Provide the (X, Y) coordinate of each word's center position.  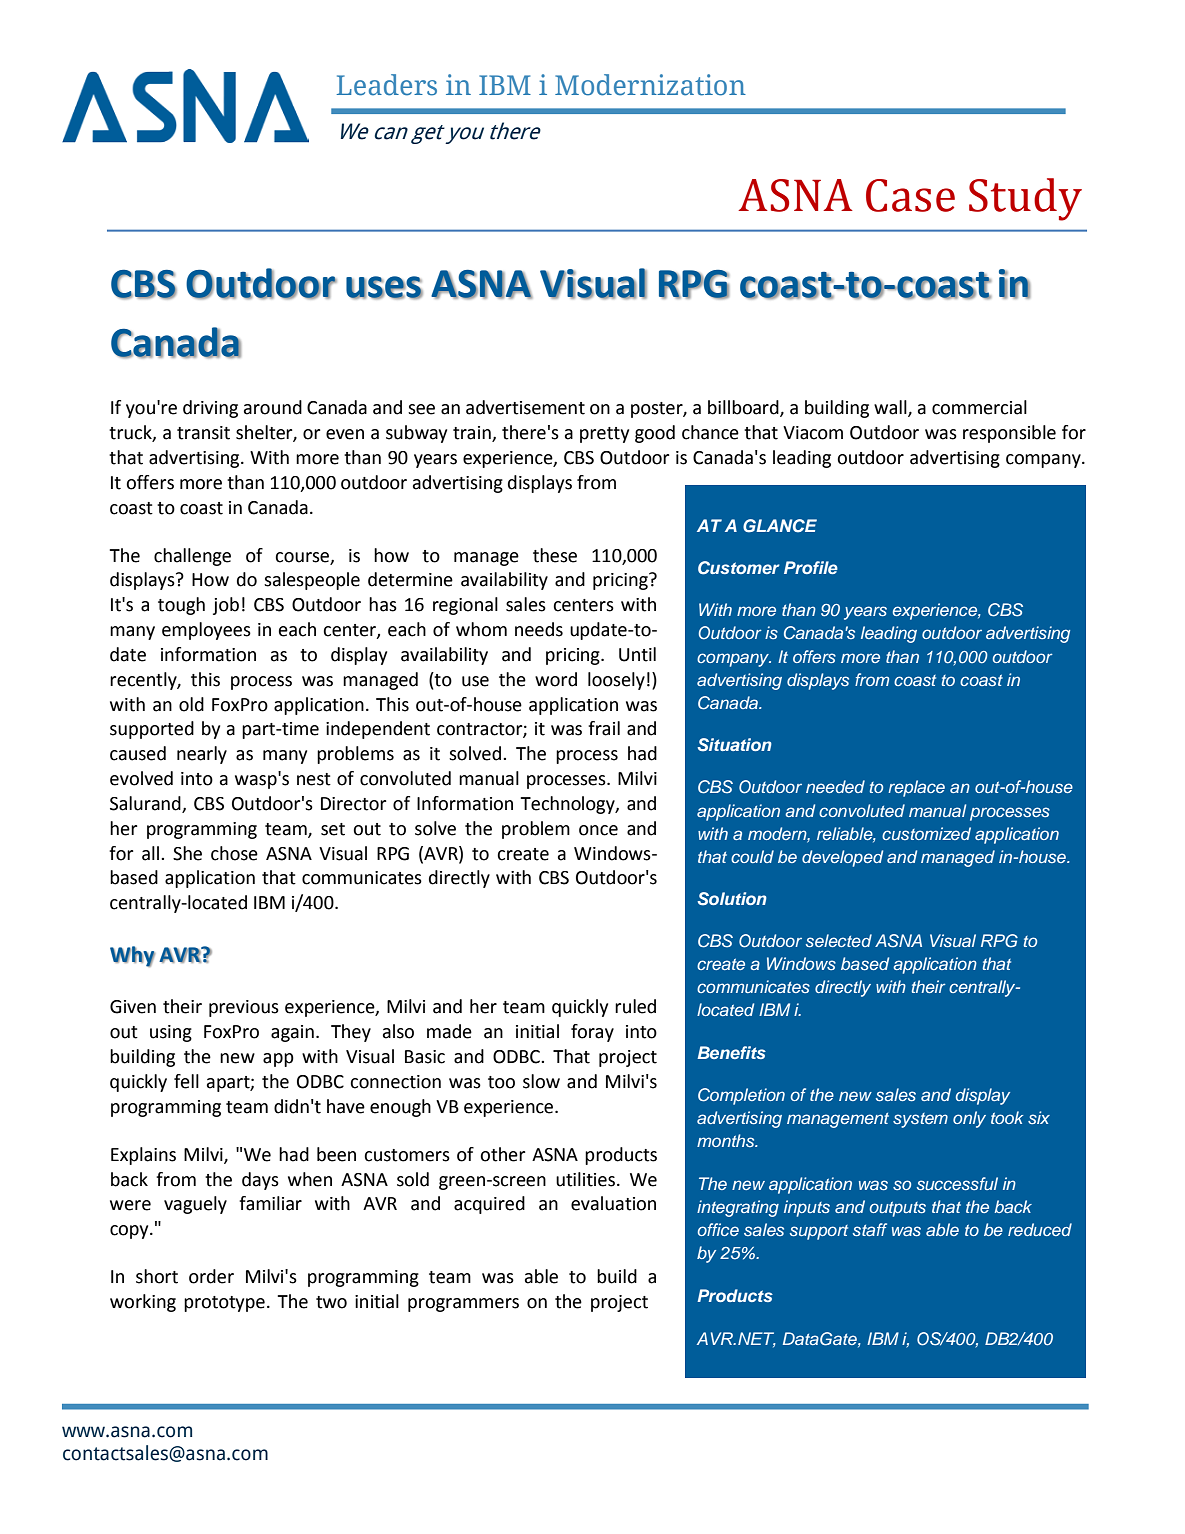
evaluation (613, 1203)
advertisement (525, 407)
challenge (192, 557)
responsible (1009, 434)
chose (234, 853)
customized (926, 833)
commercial (979, 407)
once (598, 830)
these (555, 555)
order (211, 1276)
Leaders (387, 85)
